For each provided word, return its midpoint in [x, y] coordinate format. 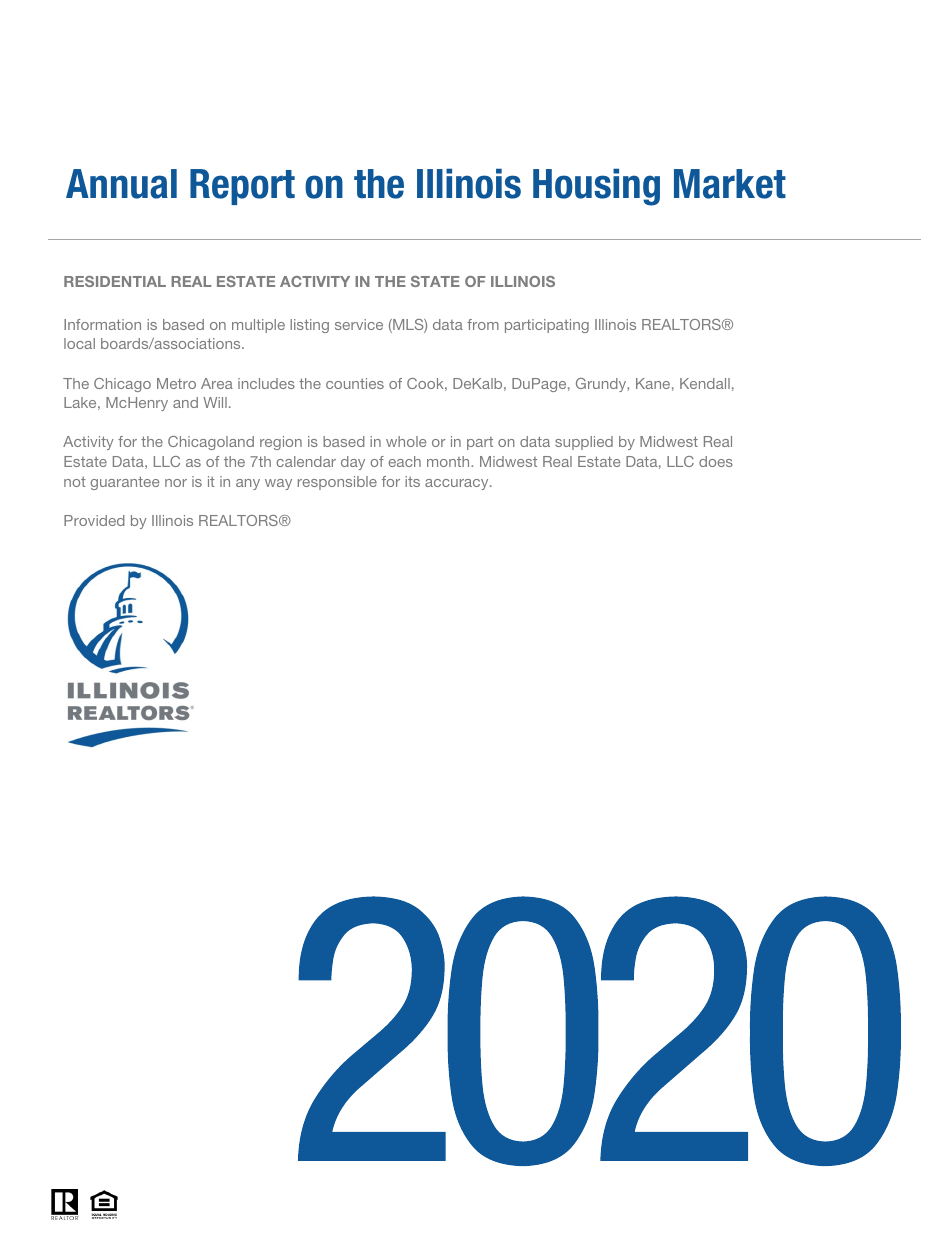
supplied [584, 443]
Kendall [705, 383]
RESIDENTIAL [115, 281]
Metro [176, 383]
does [716, 461]
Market [730, 184]
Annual [121, 184]
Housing [596, 187]
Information [102, 324]
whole [406, 441]
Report [242, 187]
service [359, 324]
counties [355, 383]
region [281, 443]
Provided [94, 520]
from [483, 324]
